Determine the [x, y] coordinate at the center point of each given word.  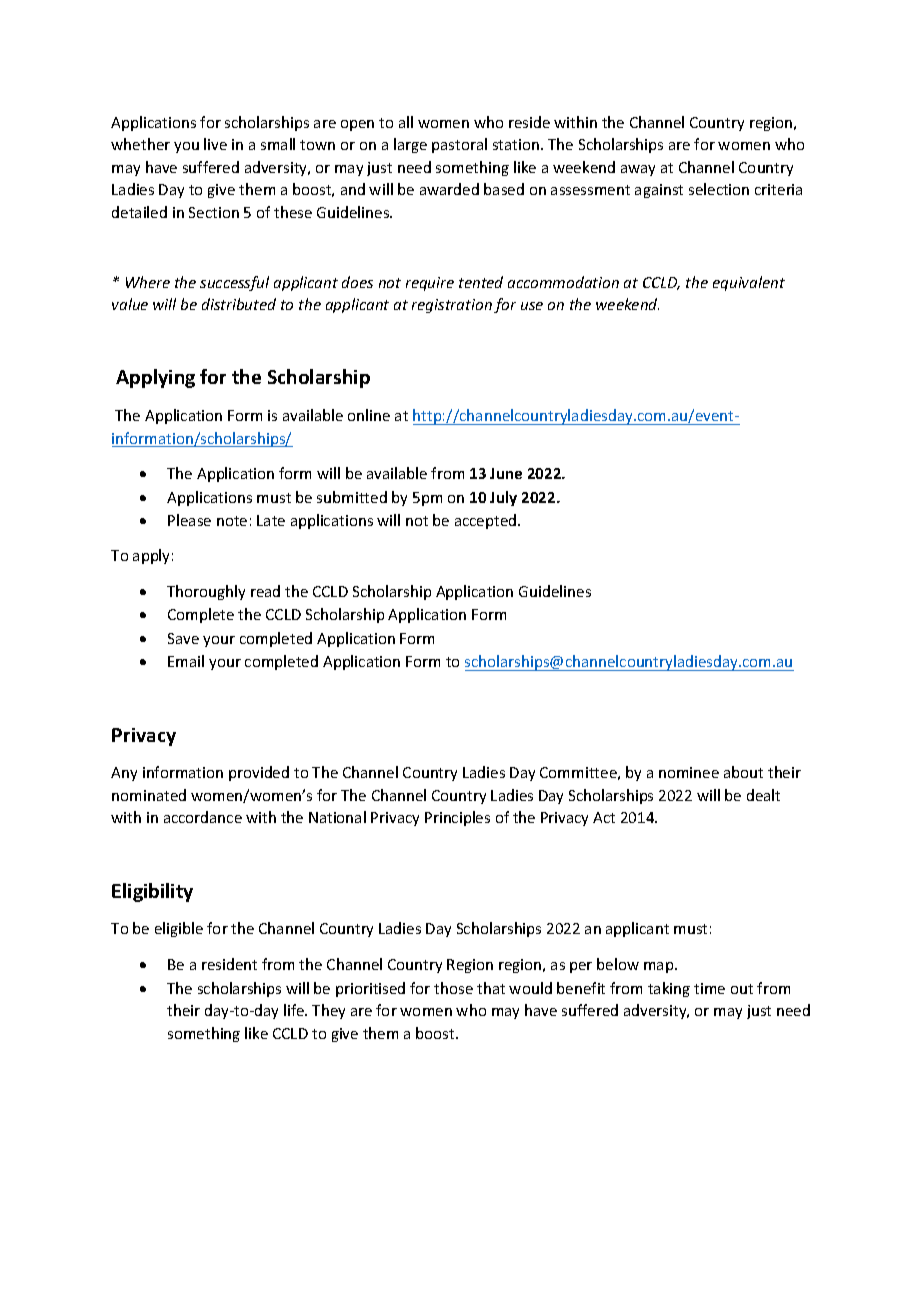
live [215, 144]
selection [719, 189]
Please [189, 520]
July [503, 498]
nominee [689, 772]
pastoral [459, 145]
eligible [179, 929]
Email [186, 661]
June [506, 473]
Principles [457, 818]
